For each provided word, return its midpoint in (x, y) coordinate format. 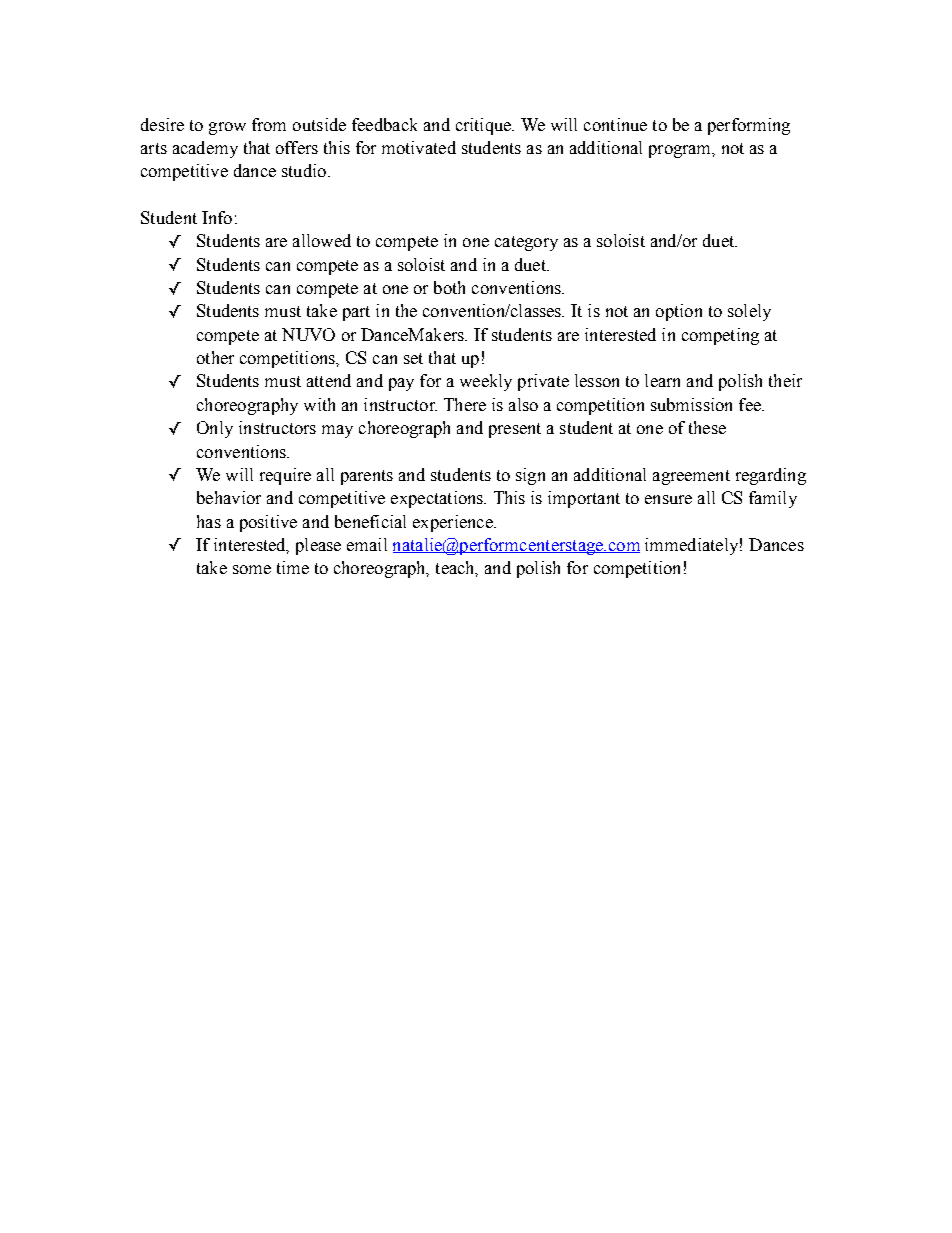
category (526, 243)
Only (215, 429)
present (515, 430)
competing (720, 336)
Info (217, 217)
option (679, 312)
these (707, 427)
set (413, 358)
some (252, 569)
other (215, 357)
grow (227, 128)
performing (749, 126)
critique (485, 126)
